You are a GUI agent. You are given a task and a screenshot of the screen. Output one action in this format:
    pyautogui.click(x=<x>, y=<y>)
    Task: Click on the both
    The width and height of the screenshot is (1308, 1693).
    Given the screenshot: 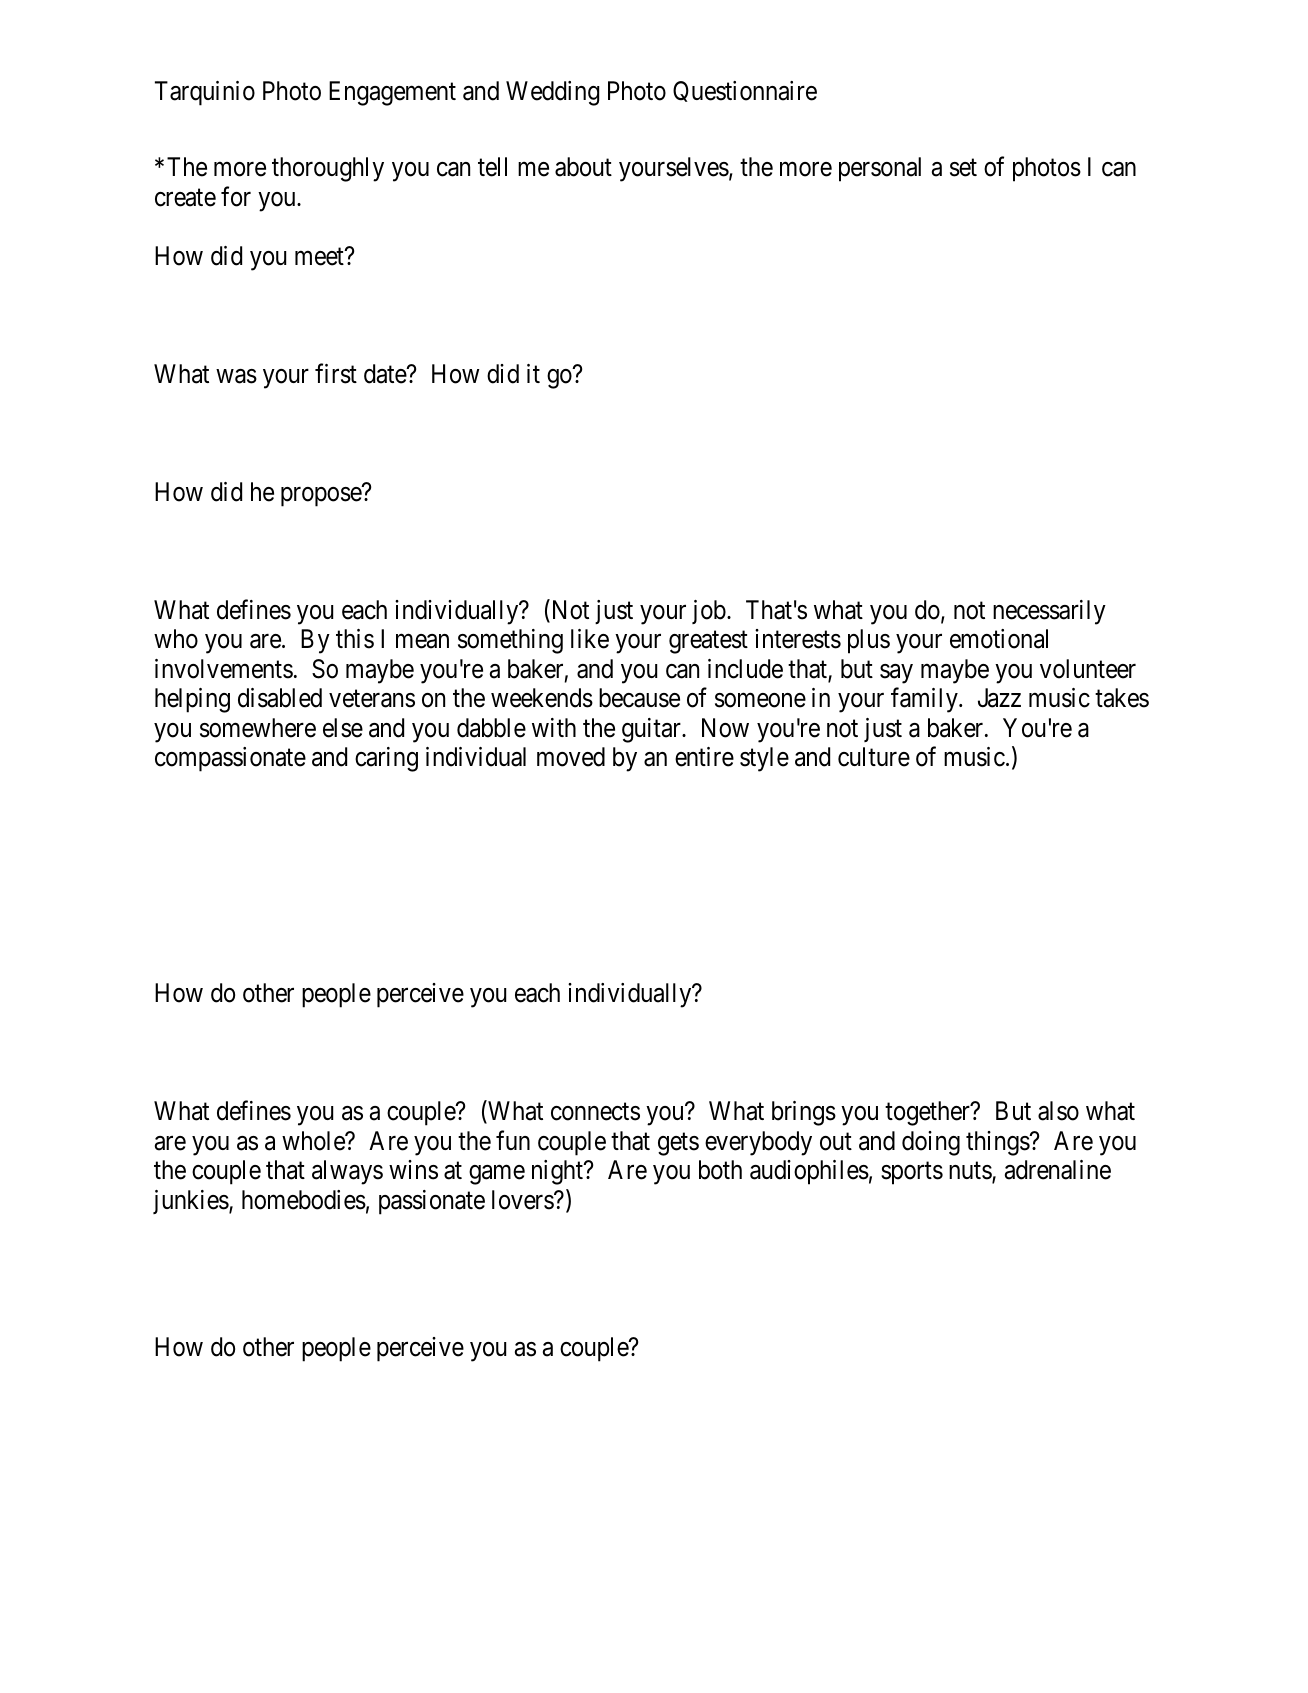 What is the action you would take?
    pyautogui.click(x=720, y=1170)
